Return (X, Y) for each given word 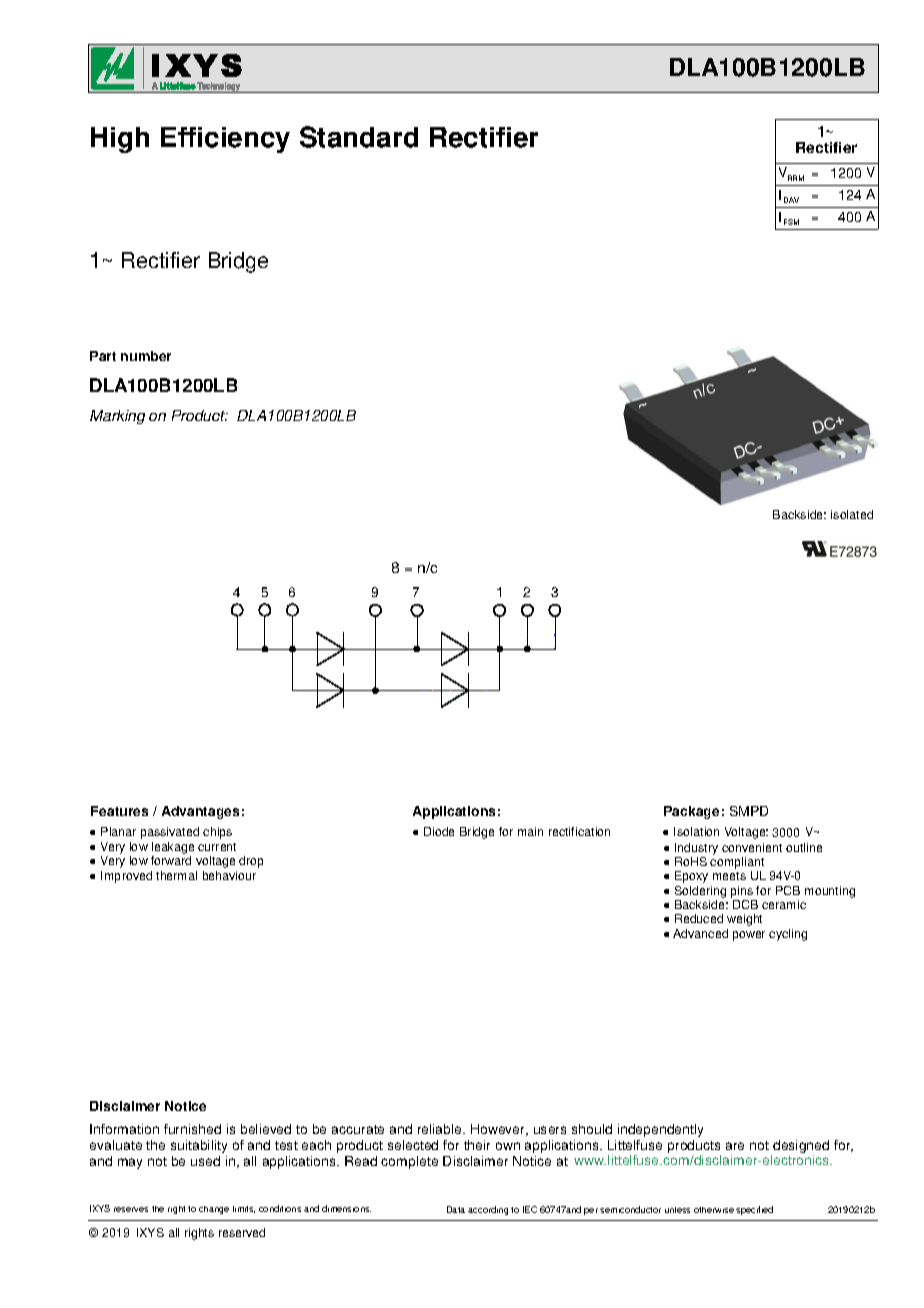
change (214, 1210)
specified (754, 1210)
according (488, 1210)
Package (691, 812)
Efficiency (225, 140)
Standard (359, 137)
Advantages (200, 812)
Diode (439, 831)
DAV (791, 200)
